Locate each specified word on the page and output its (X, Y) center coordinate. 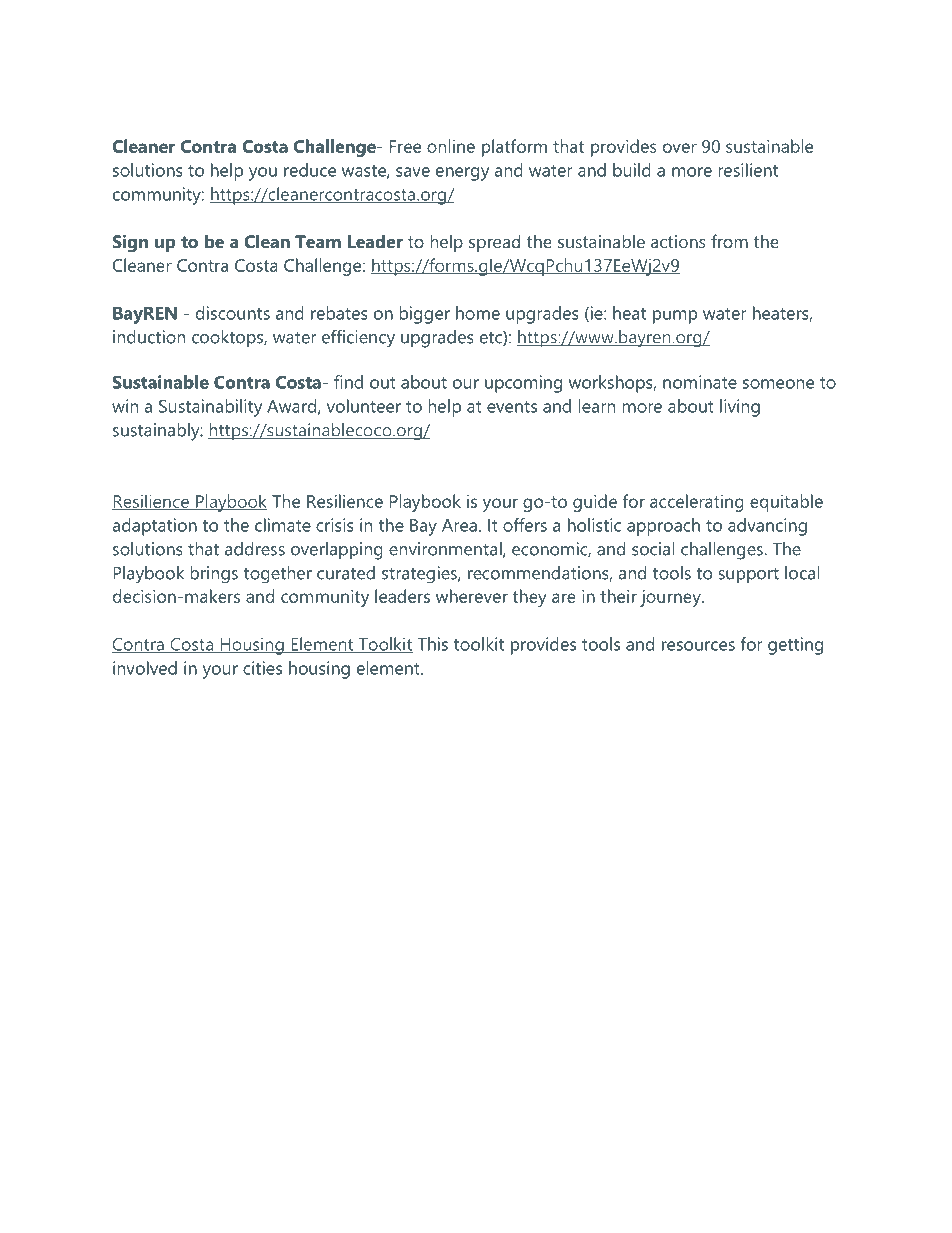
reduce (310, 170)
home (478, 313)
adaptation (155, 527)
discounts (233, 313)
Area (459, 525)
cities (262, 668)
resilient (748, 170)
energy (462, 174)
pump (675, 317)
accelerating (697, 503)
